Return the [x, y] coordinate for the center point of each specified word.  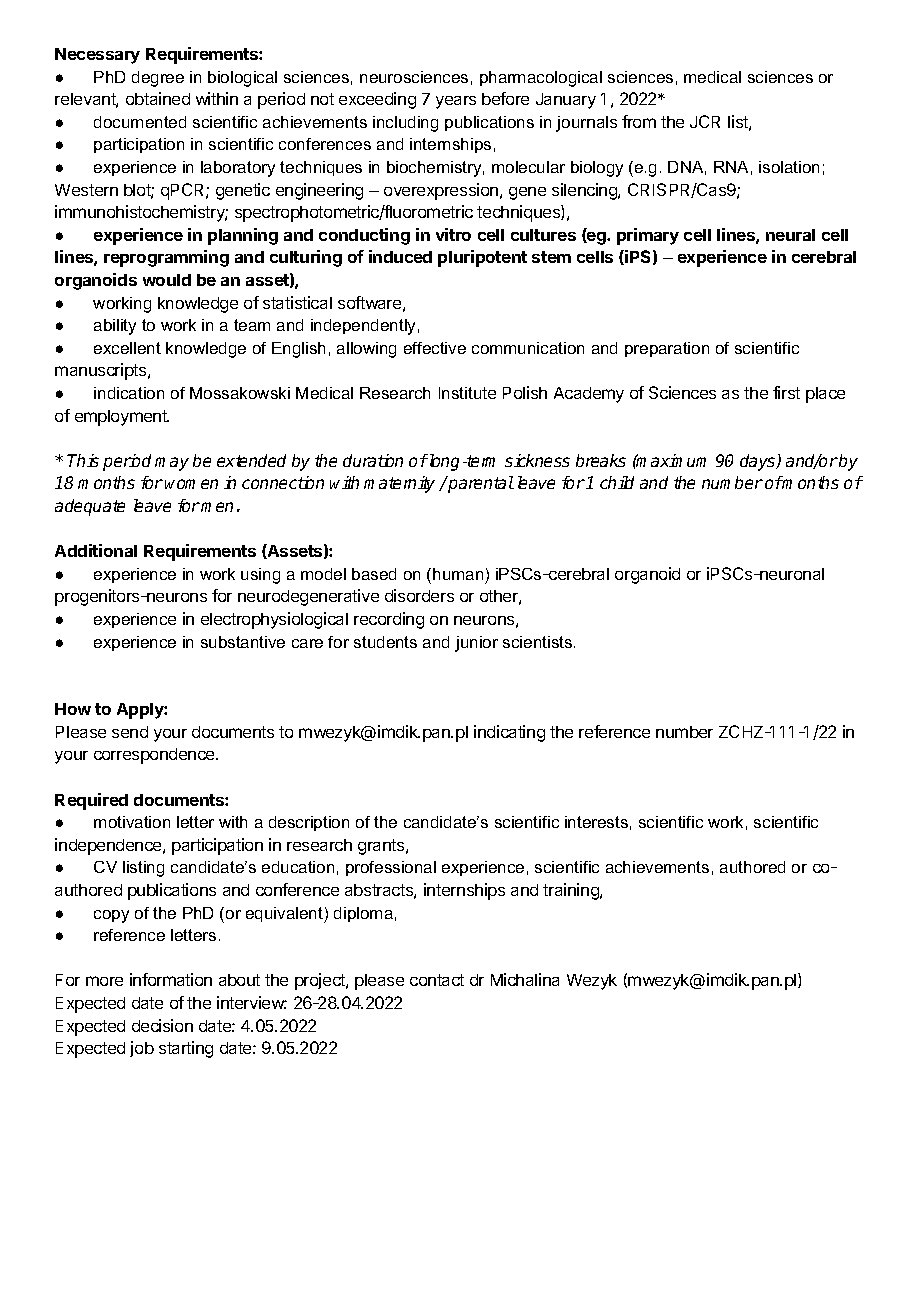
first [786, 392]
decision [162, 1025]
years [456, 102]
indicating [509, 733]
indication [129, 393]
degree [158, 79]
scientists [539, 642]
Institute [467, 393]
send [130, 732]
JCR [705, 121]
